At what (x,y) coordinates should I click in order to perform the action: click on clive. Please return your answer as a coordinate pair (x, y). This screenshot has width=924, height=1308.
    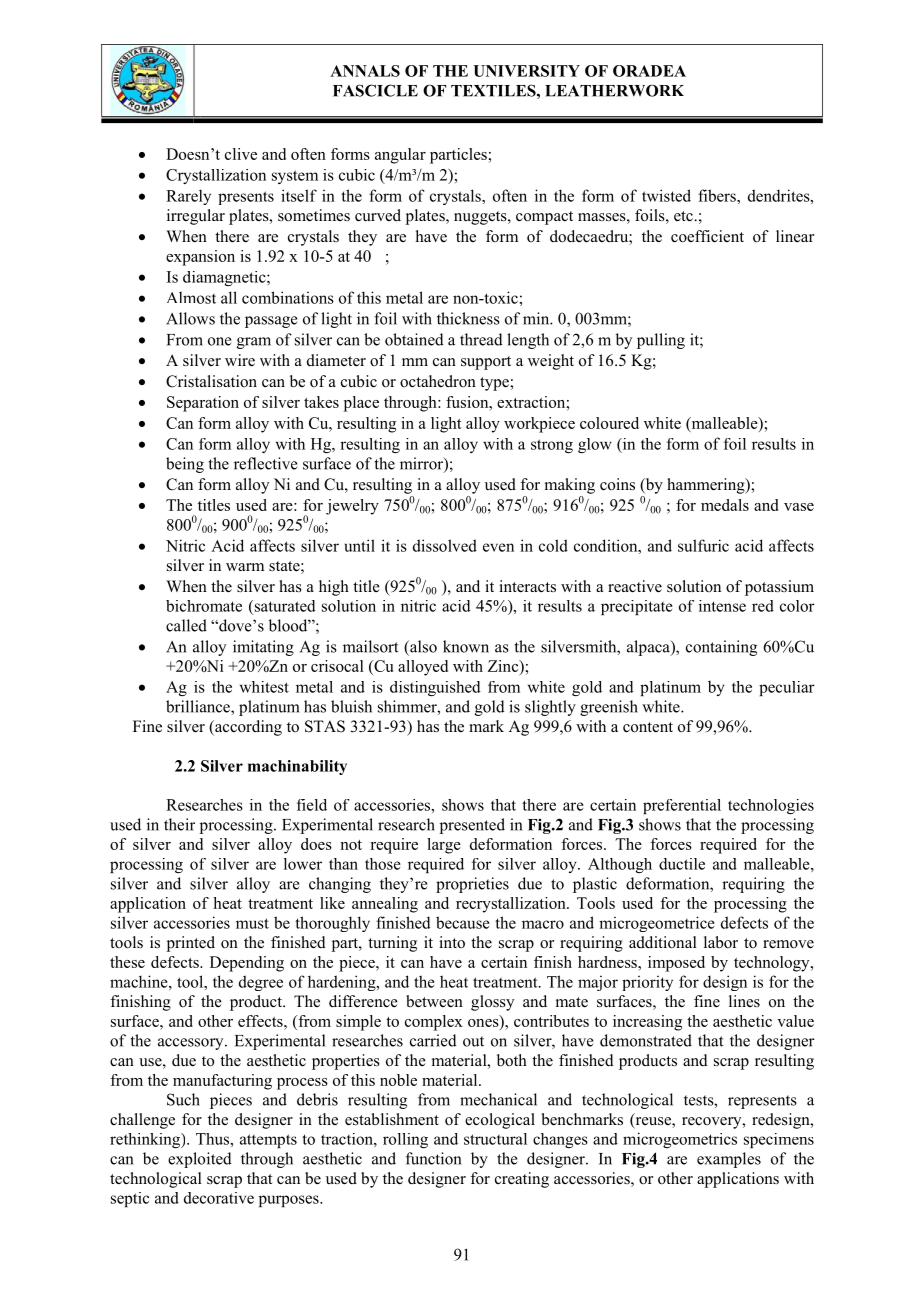
    Looking at the image, I should click on (241, 154).
